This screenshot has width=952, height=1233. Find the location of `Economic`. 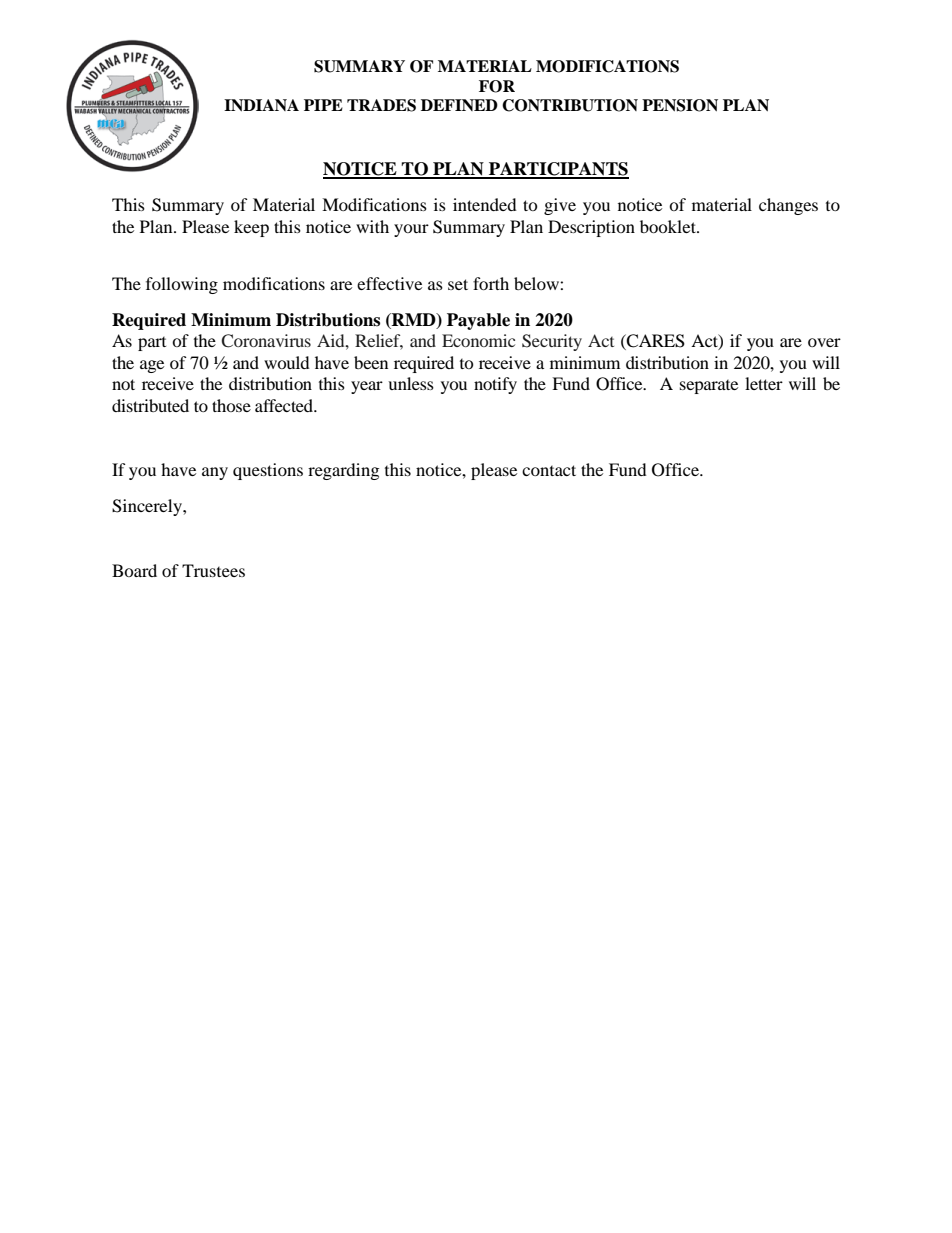

Economic is located at coordinates (478, 340).
